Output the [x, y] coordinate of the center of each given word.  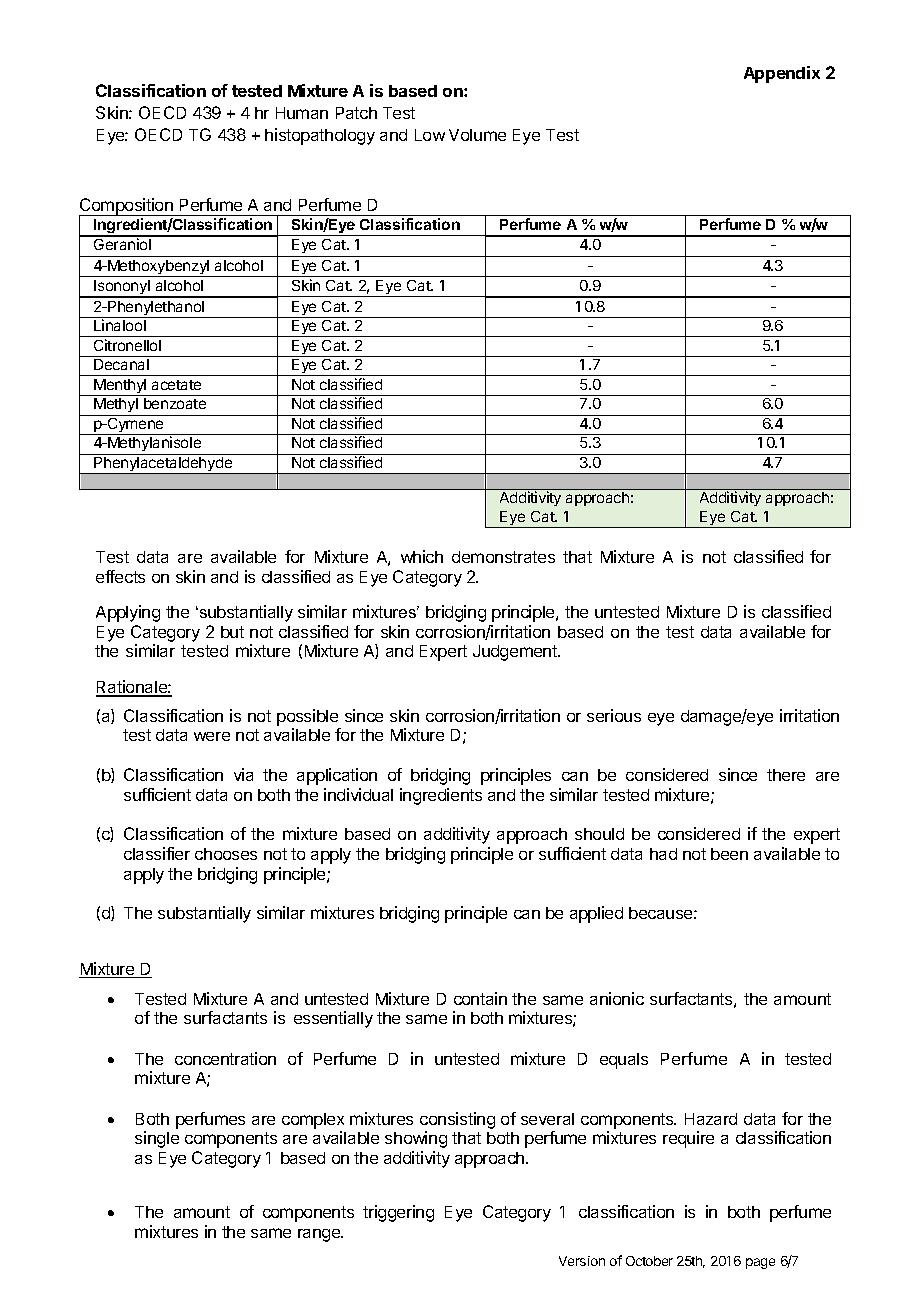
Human [302, 113]
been [729, 854]
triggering [398, 1213]
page [760, 1263]
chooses [226, 854]
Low [430, 135]
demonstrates [503, 557]
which [422, 556]
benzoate [175, 403]
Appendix [782, 74]
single [157, 1139]
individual [358, 794]
